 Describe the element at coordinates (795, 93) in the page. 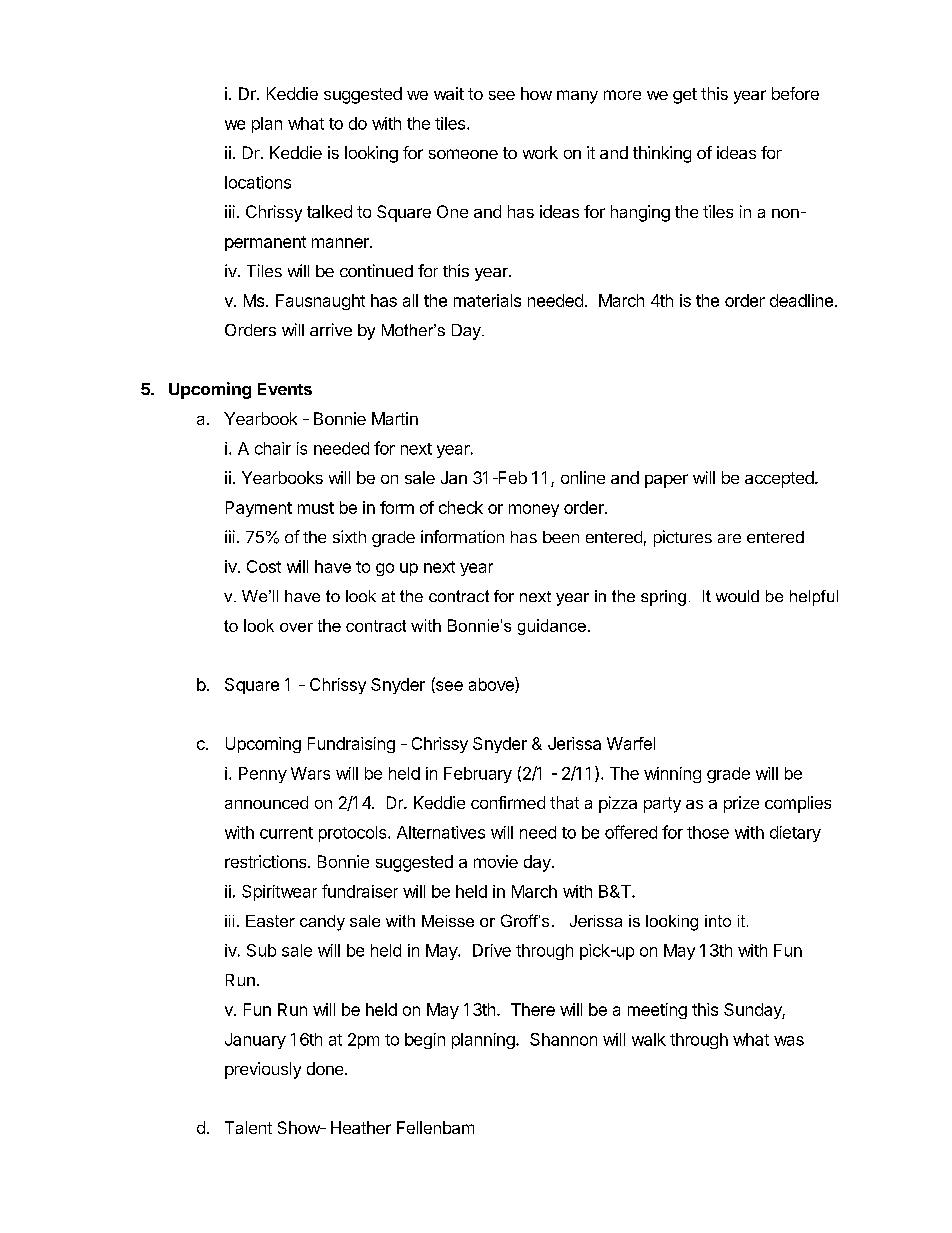

I see `before` at that location.
